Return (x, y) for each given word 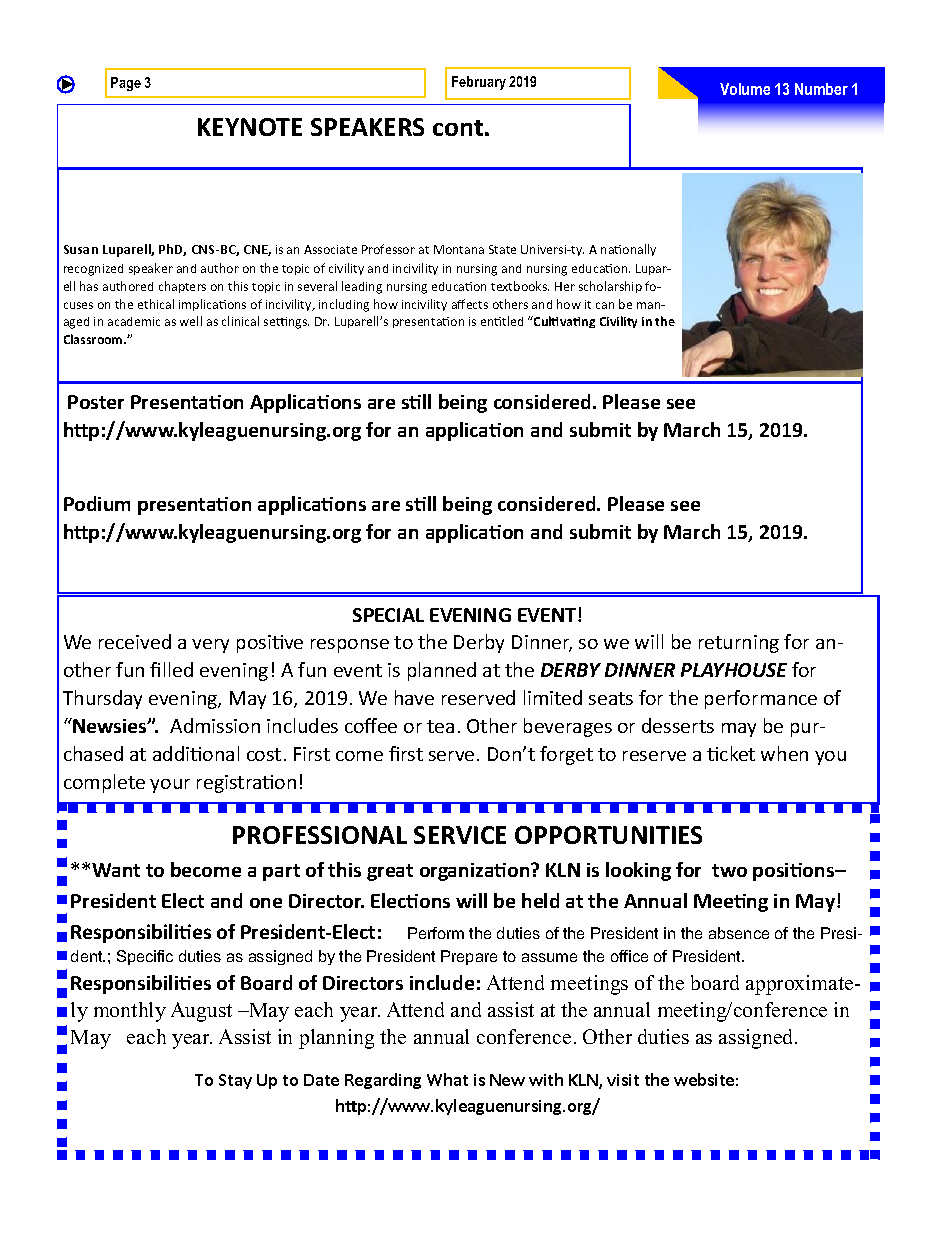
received (135, 641)
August (201, 1012)
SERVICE (460, 835)
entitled (502, 321)
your (170, 786)
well (191, 321)
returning (739, 644)
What (447, 1079)
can (605, 305)
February (479, 83)
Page (126, 84)
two (729, 870)
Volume (745, 89)
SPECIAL (388, 615)
